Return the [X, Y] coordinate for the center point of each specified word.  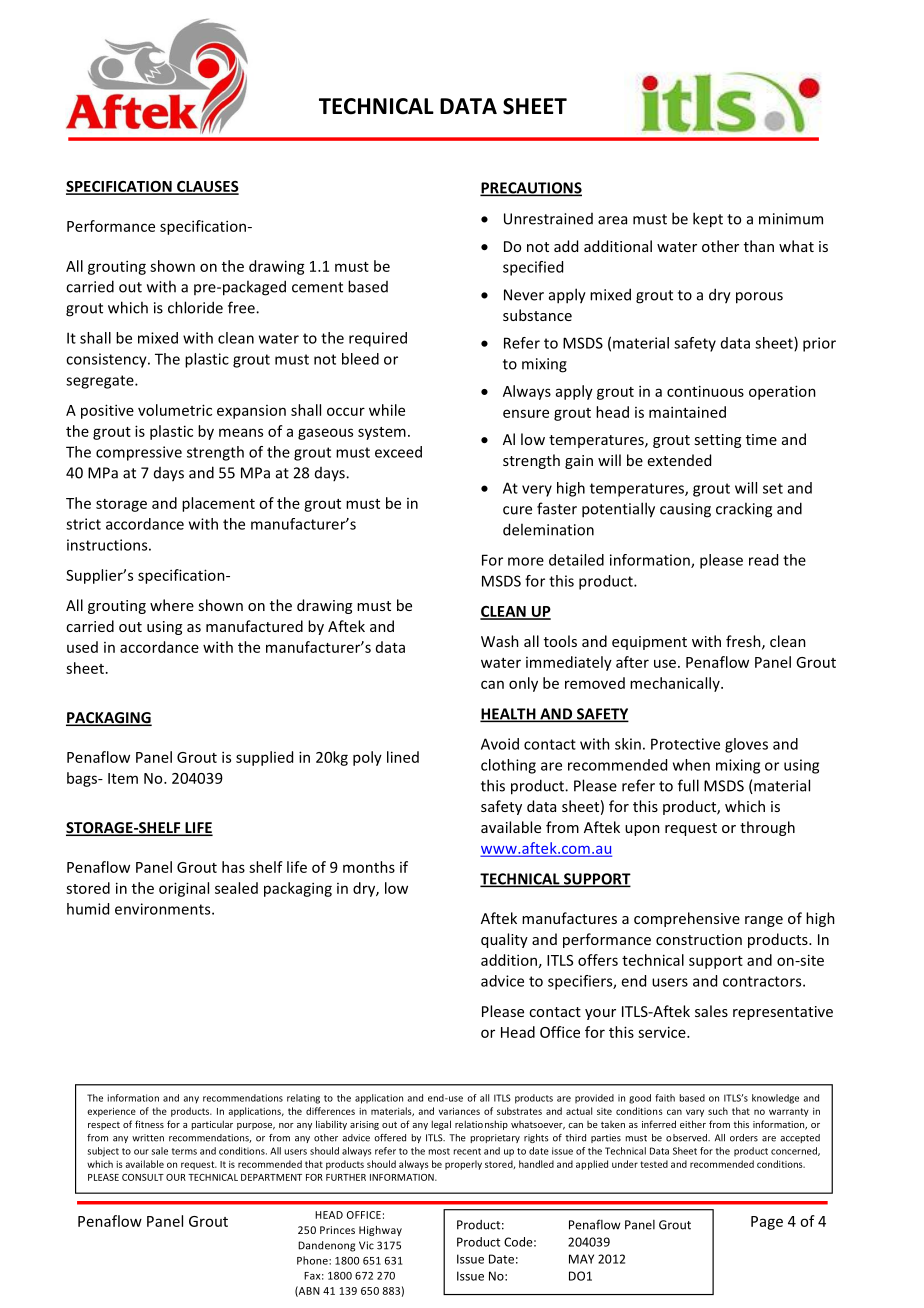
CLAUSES [207, 188]
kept [708, 220]
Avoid [500, 744]
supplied [264, 758]
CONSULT [143, 1177]
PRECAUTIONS [531, 189]
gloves [746, 745]
